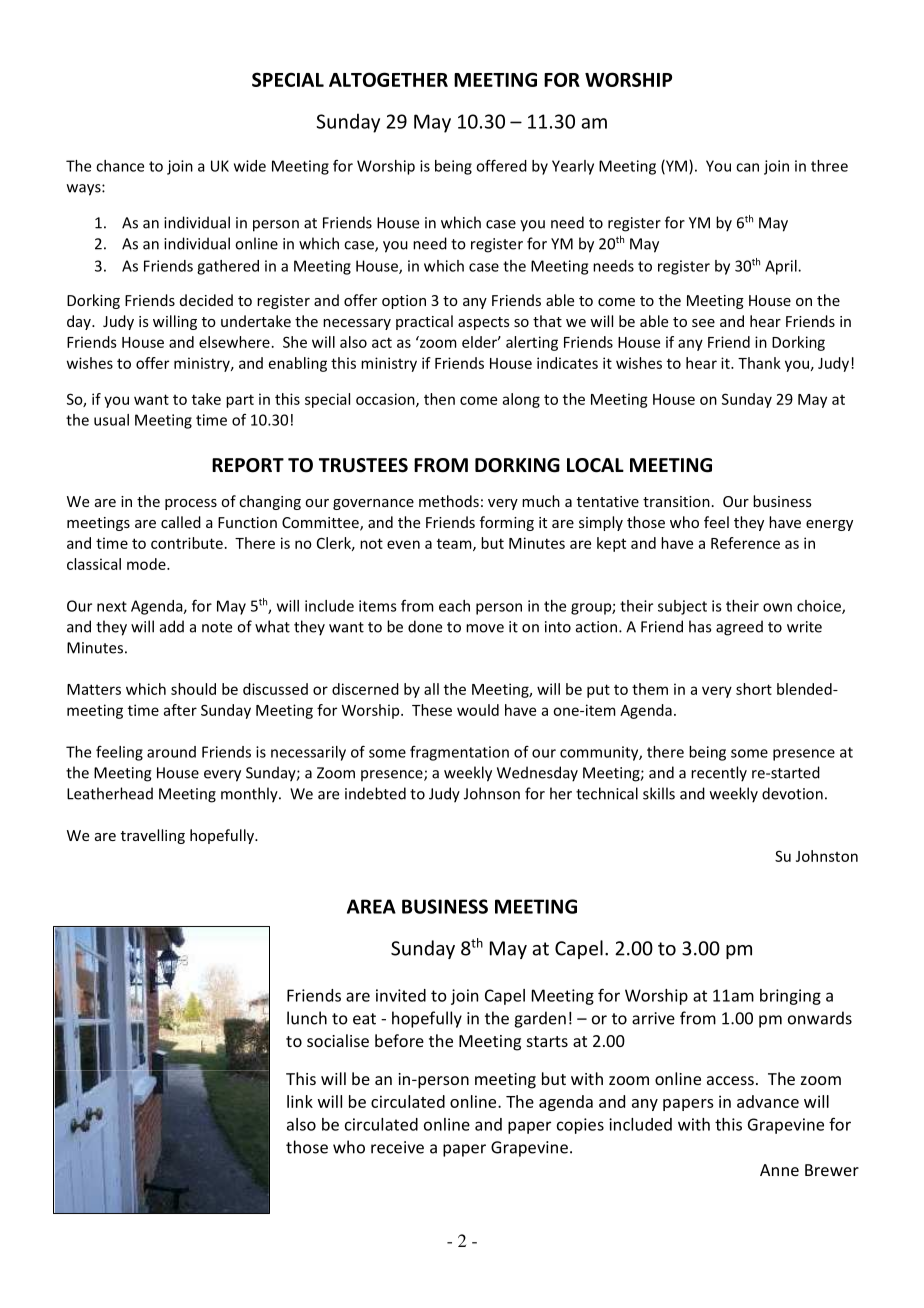  I want to click on then, so click(439, 399).
